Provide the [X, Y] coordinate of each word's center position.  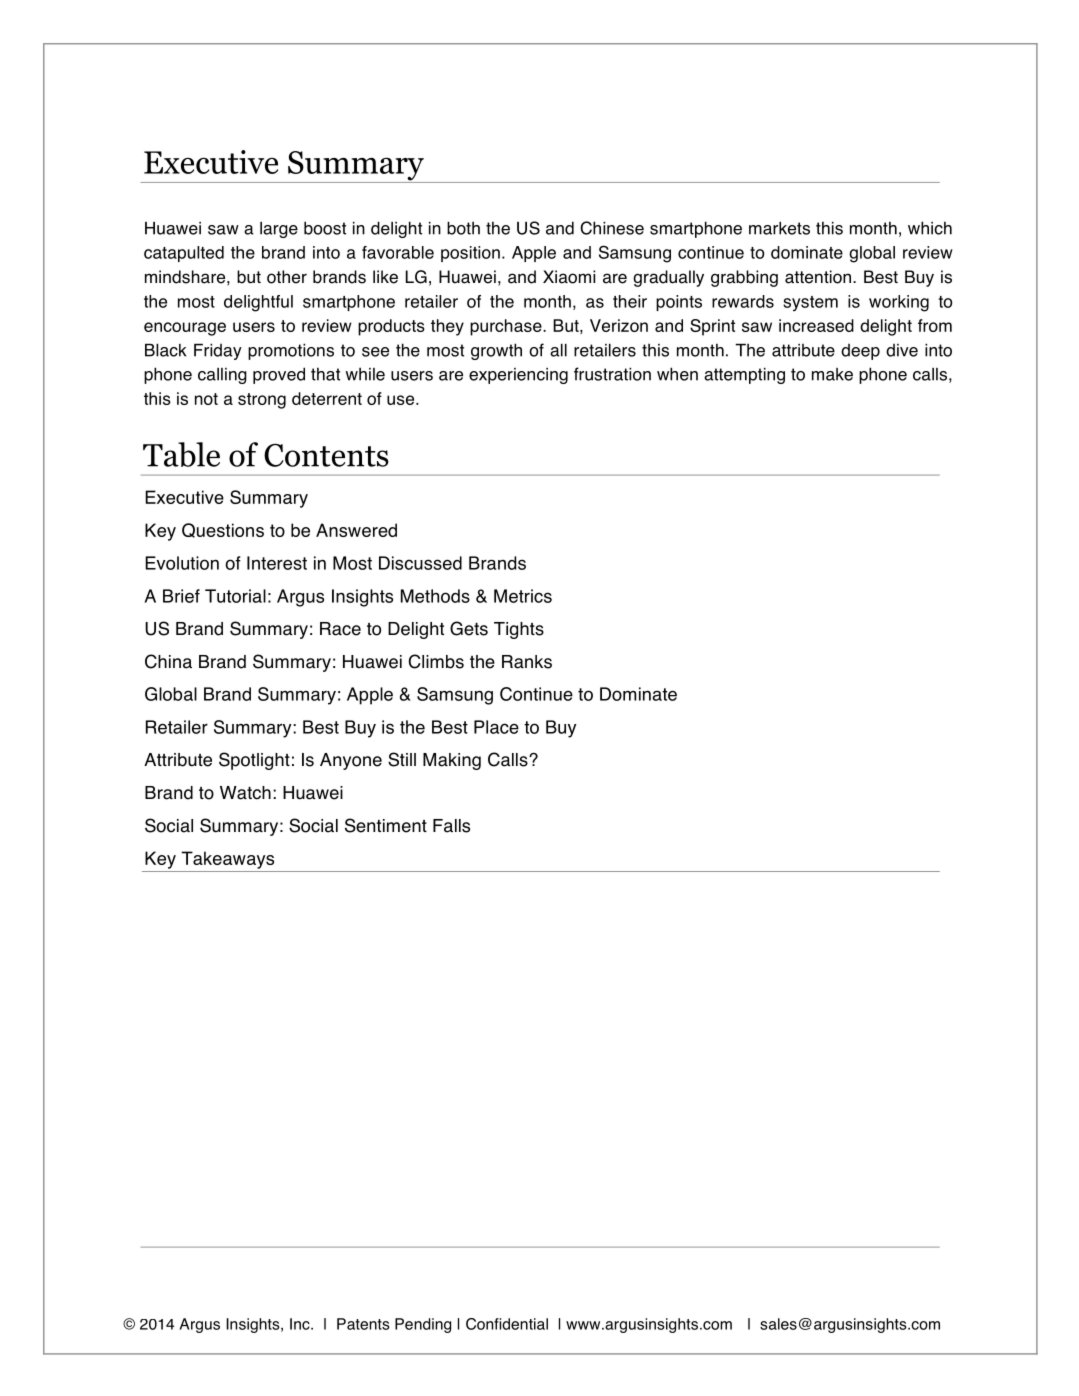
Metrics [523, 596]
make [832, 374]
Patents [363, 1324]
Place [496, 727]
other [287, 277]
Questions [223, 530]
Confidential [507, 1324]
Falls [451, 826]
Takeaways [227, 860]
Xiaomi [569, 277]
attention [818, 277]
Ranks [527, 662]
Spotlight [254, 761]
